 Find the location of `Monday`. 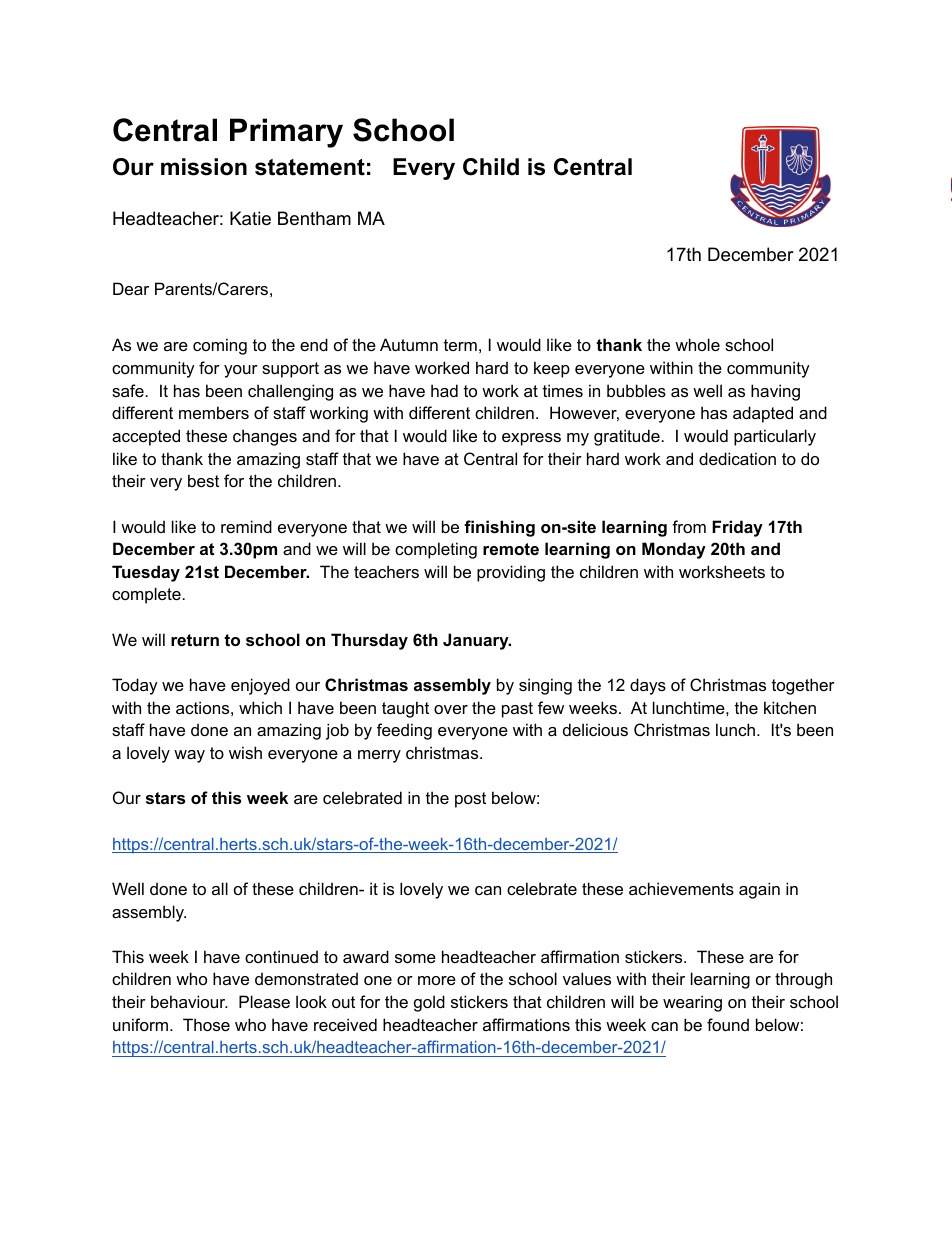

Monday is located at coordinates (674, 550).
